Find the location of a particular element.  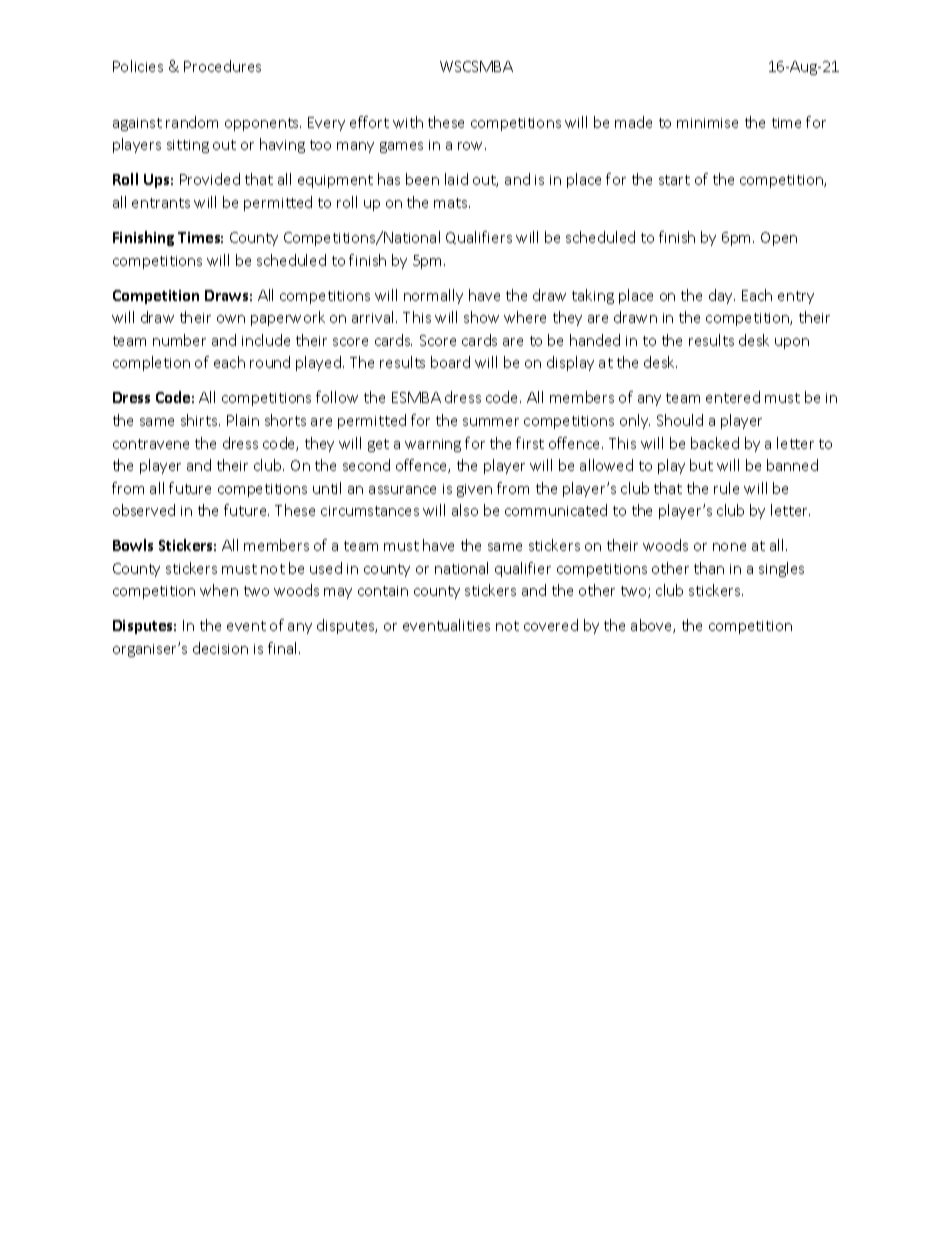

upon is located at coordinates (792, 343).
